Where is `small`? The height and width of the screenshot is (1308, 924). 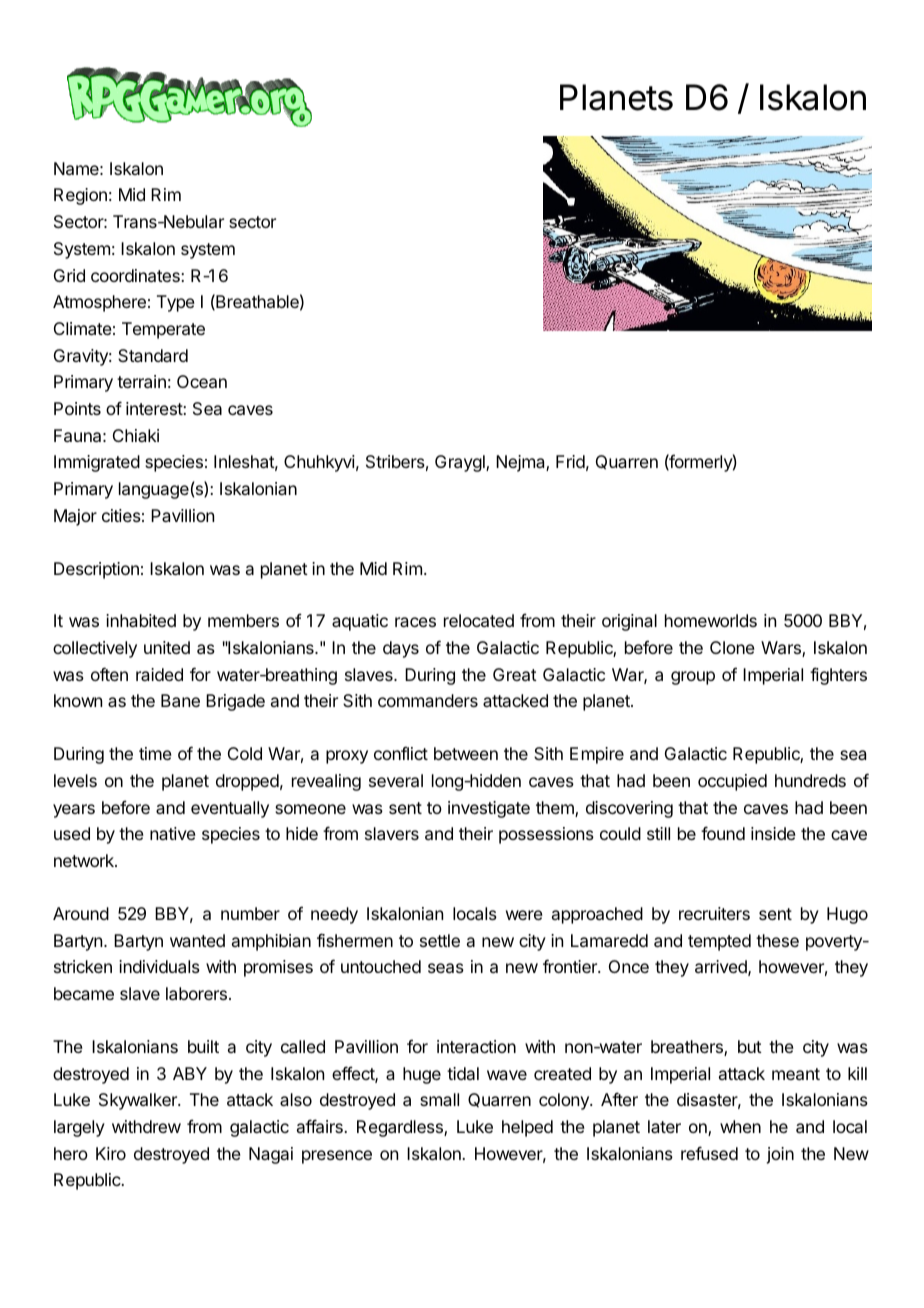
small is located at coordinates (439, 1099).
